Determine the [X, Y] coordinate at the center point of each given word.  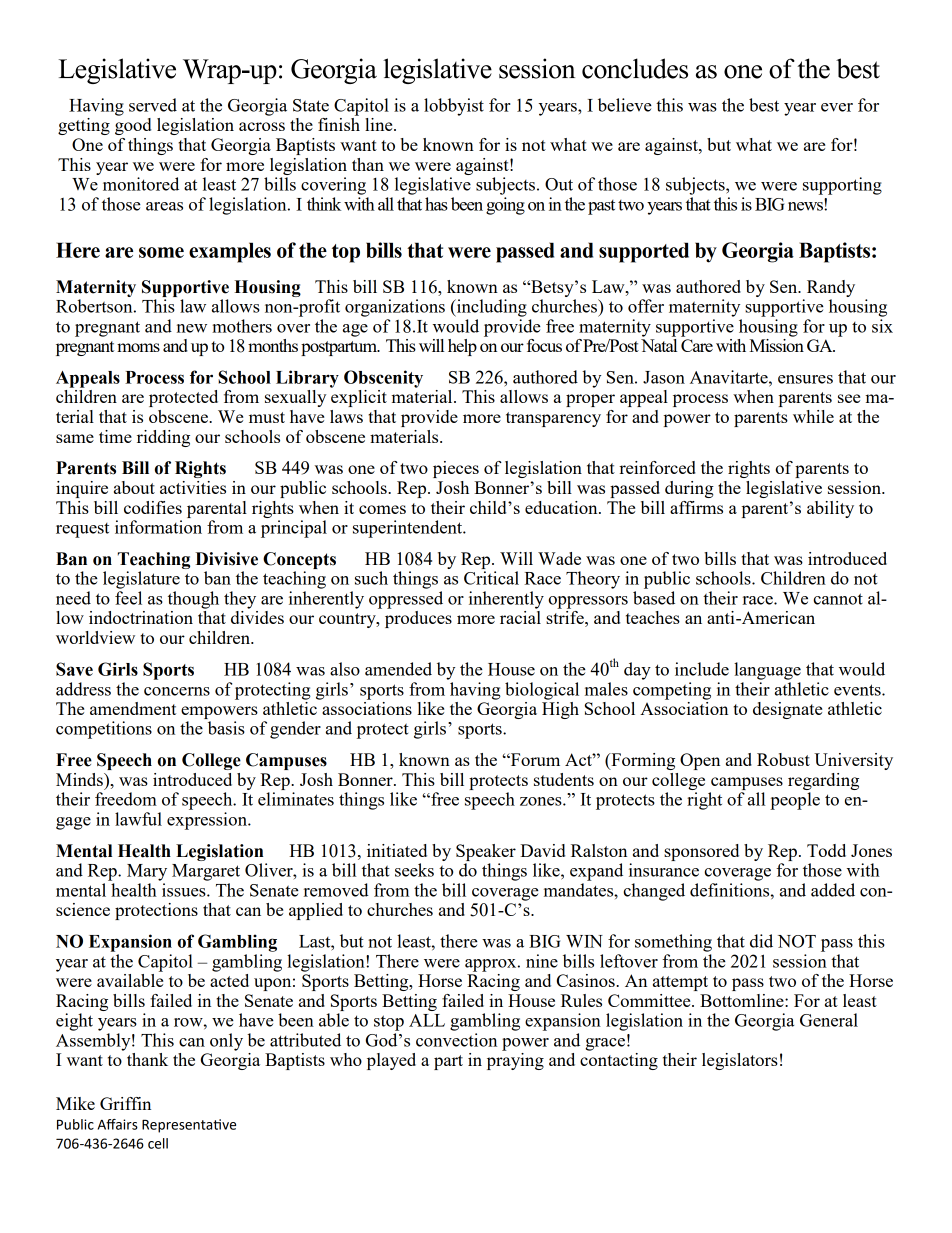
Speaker [486, 852]
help [462, 347]
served [153, 105]
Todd [826, 850]
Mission [776, 345]
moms [138, 347]
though [193, 600]
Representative [189, 1126]
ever [837, 107]
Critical [491, 578]
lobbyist [454, 107]
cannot [838, 599]
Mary [147, 872]
